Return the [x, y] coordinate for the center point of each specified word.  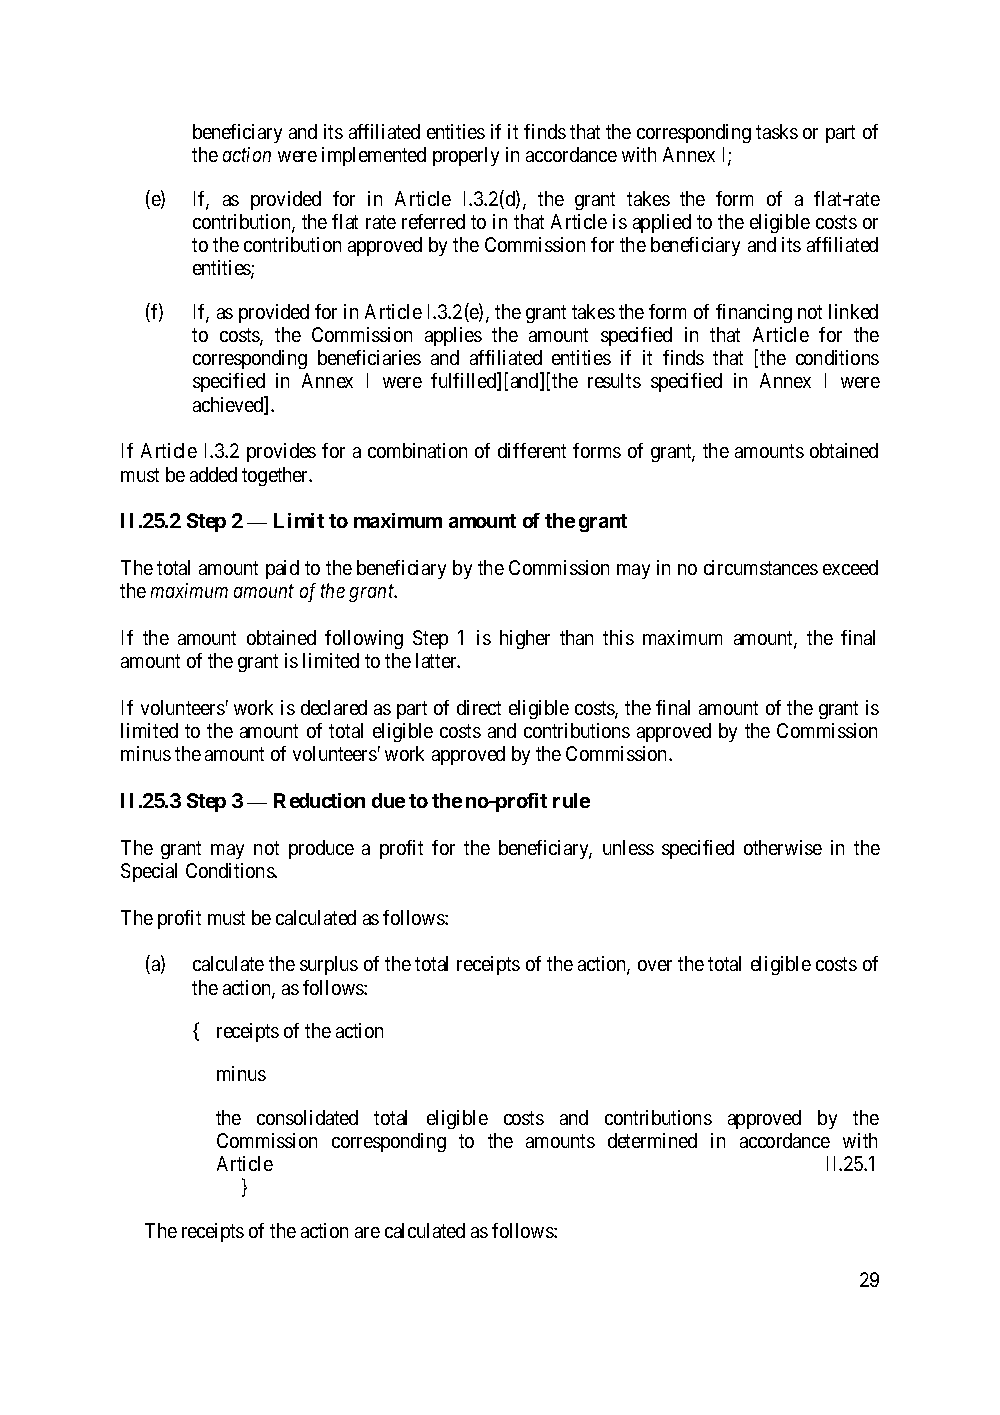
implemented [374, 156]
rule [571, 800]
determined [652, 1140]
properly [466, 156]
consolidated [307, 1117]
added [213, 474]
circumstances [761, 567]
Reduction [319, 800]
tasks [777, 131]
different [532, 450]
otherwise [783, 847]
